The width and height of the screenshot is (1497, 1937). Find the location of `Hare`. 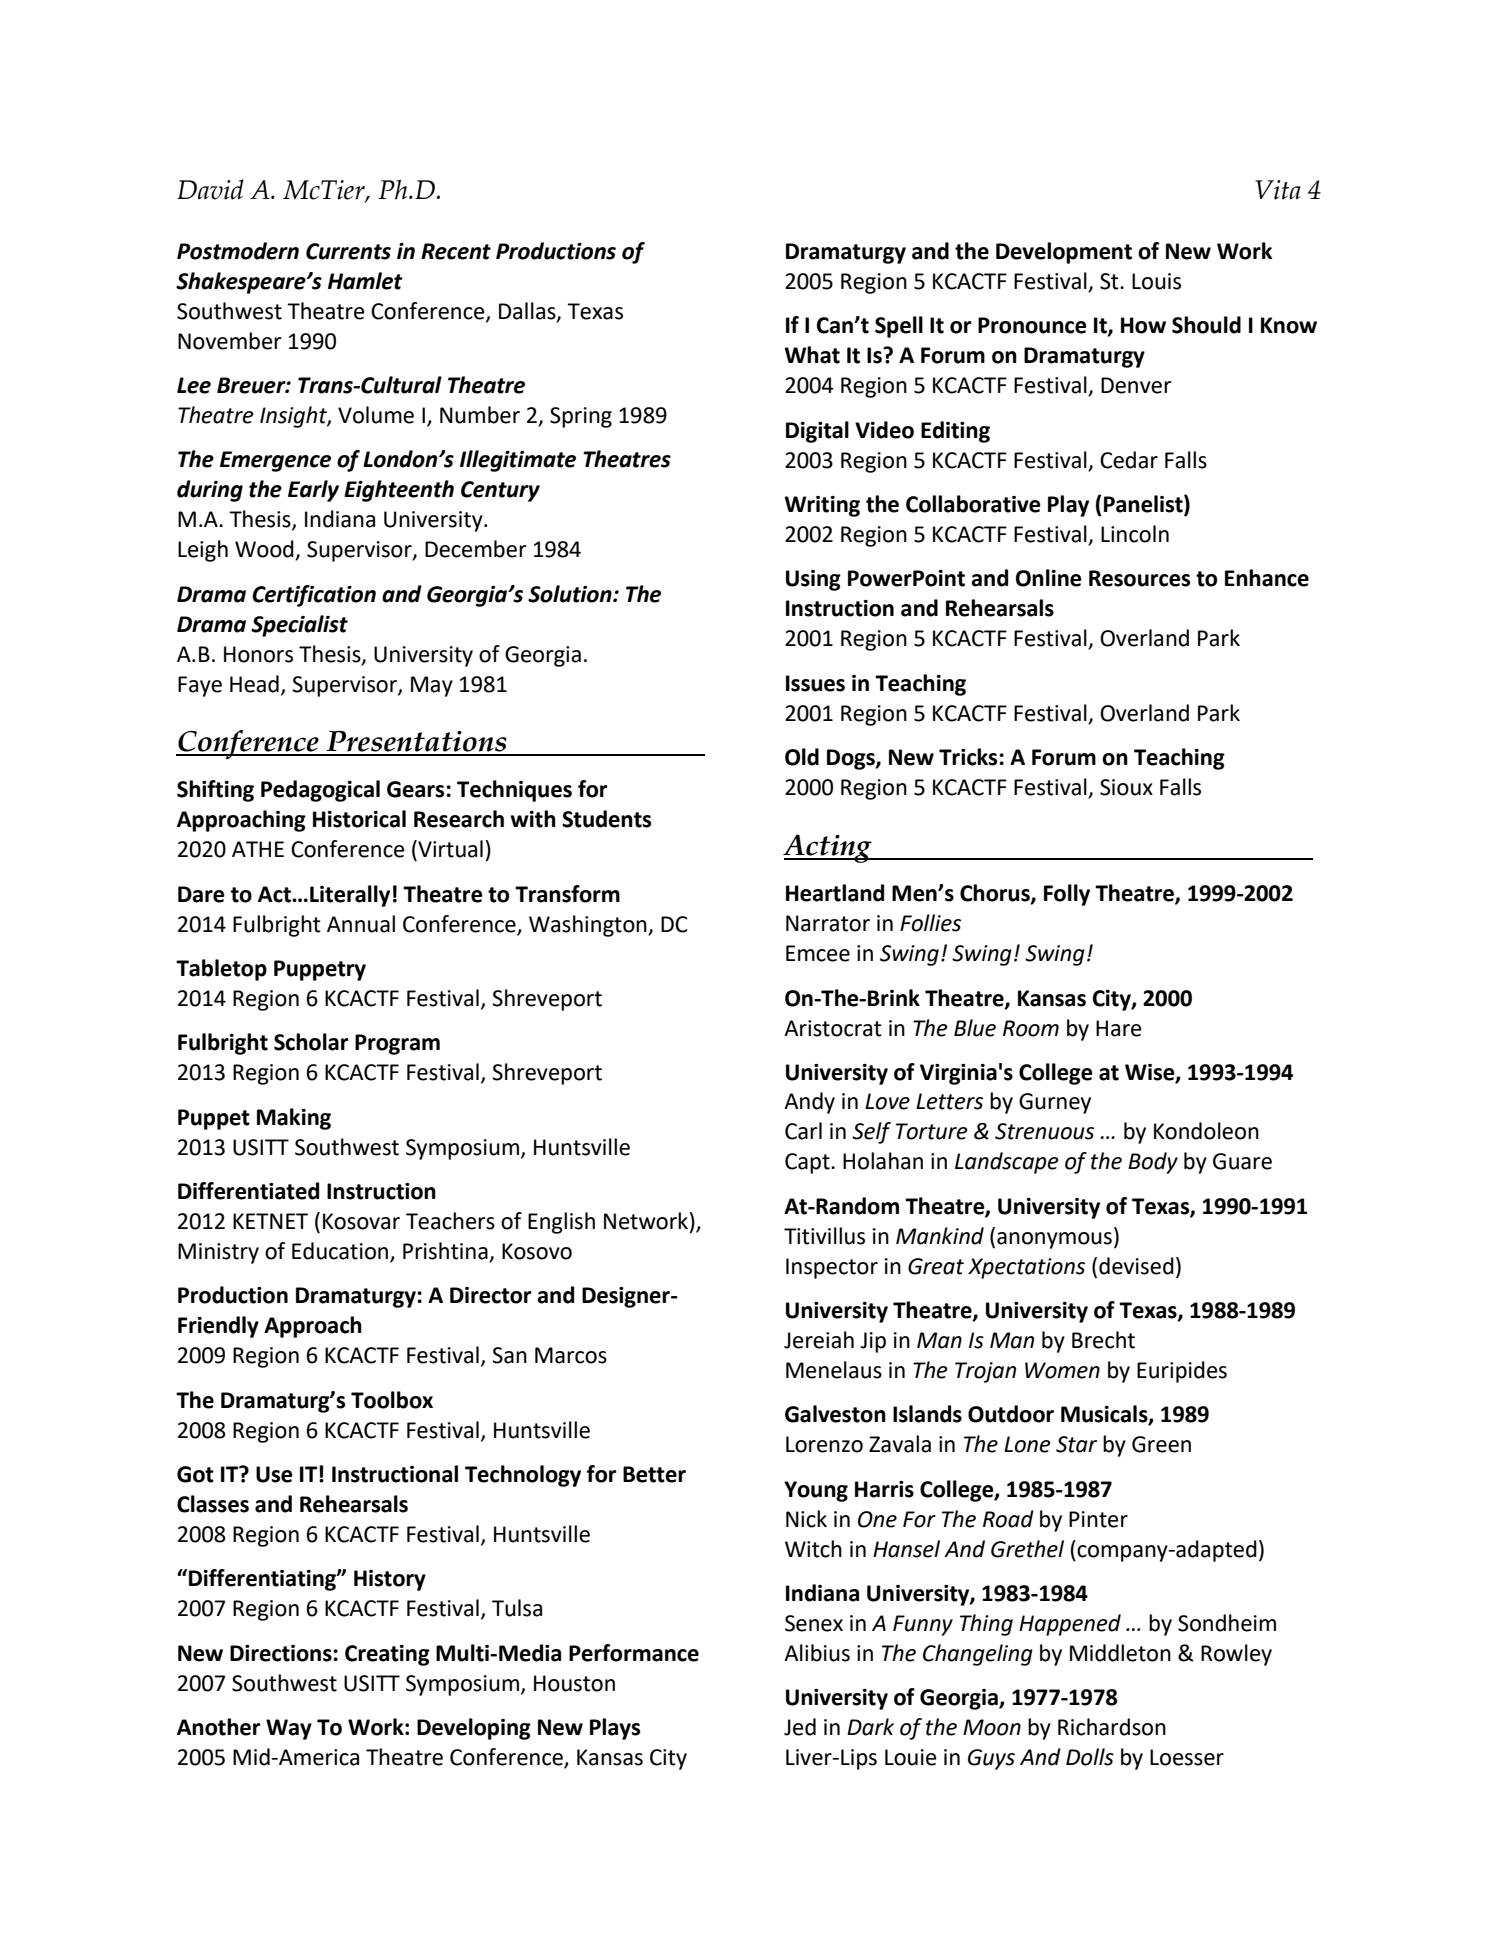

Hare is located at coordinates (1119, 1028).
